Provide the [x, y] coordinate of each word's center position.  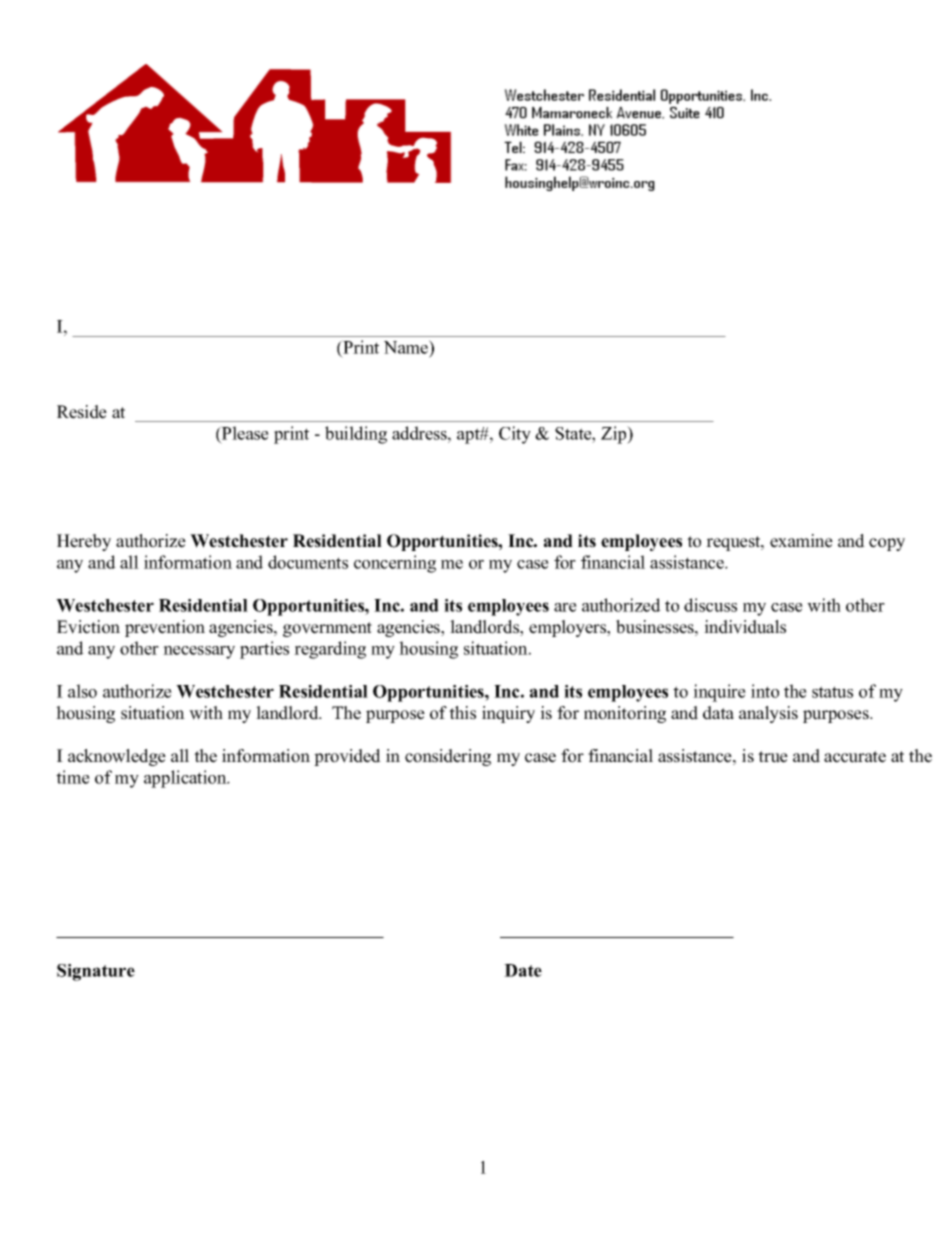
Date [523, 970]
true [773, 757]
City [515, 435]
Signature [96, 972]
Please [244, 433]
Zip [615, 435]
